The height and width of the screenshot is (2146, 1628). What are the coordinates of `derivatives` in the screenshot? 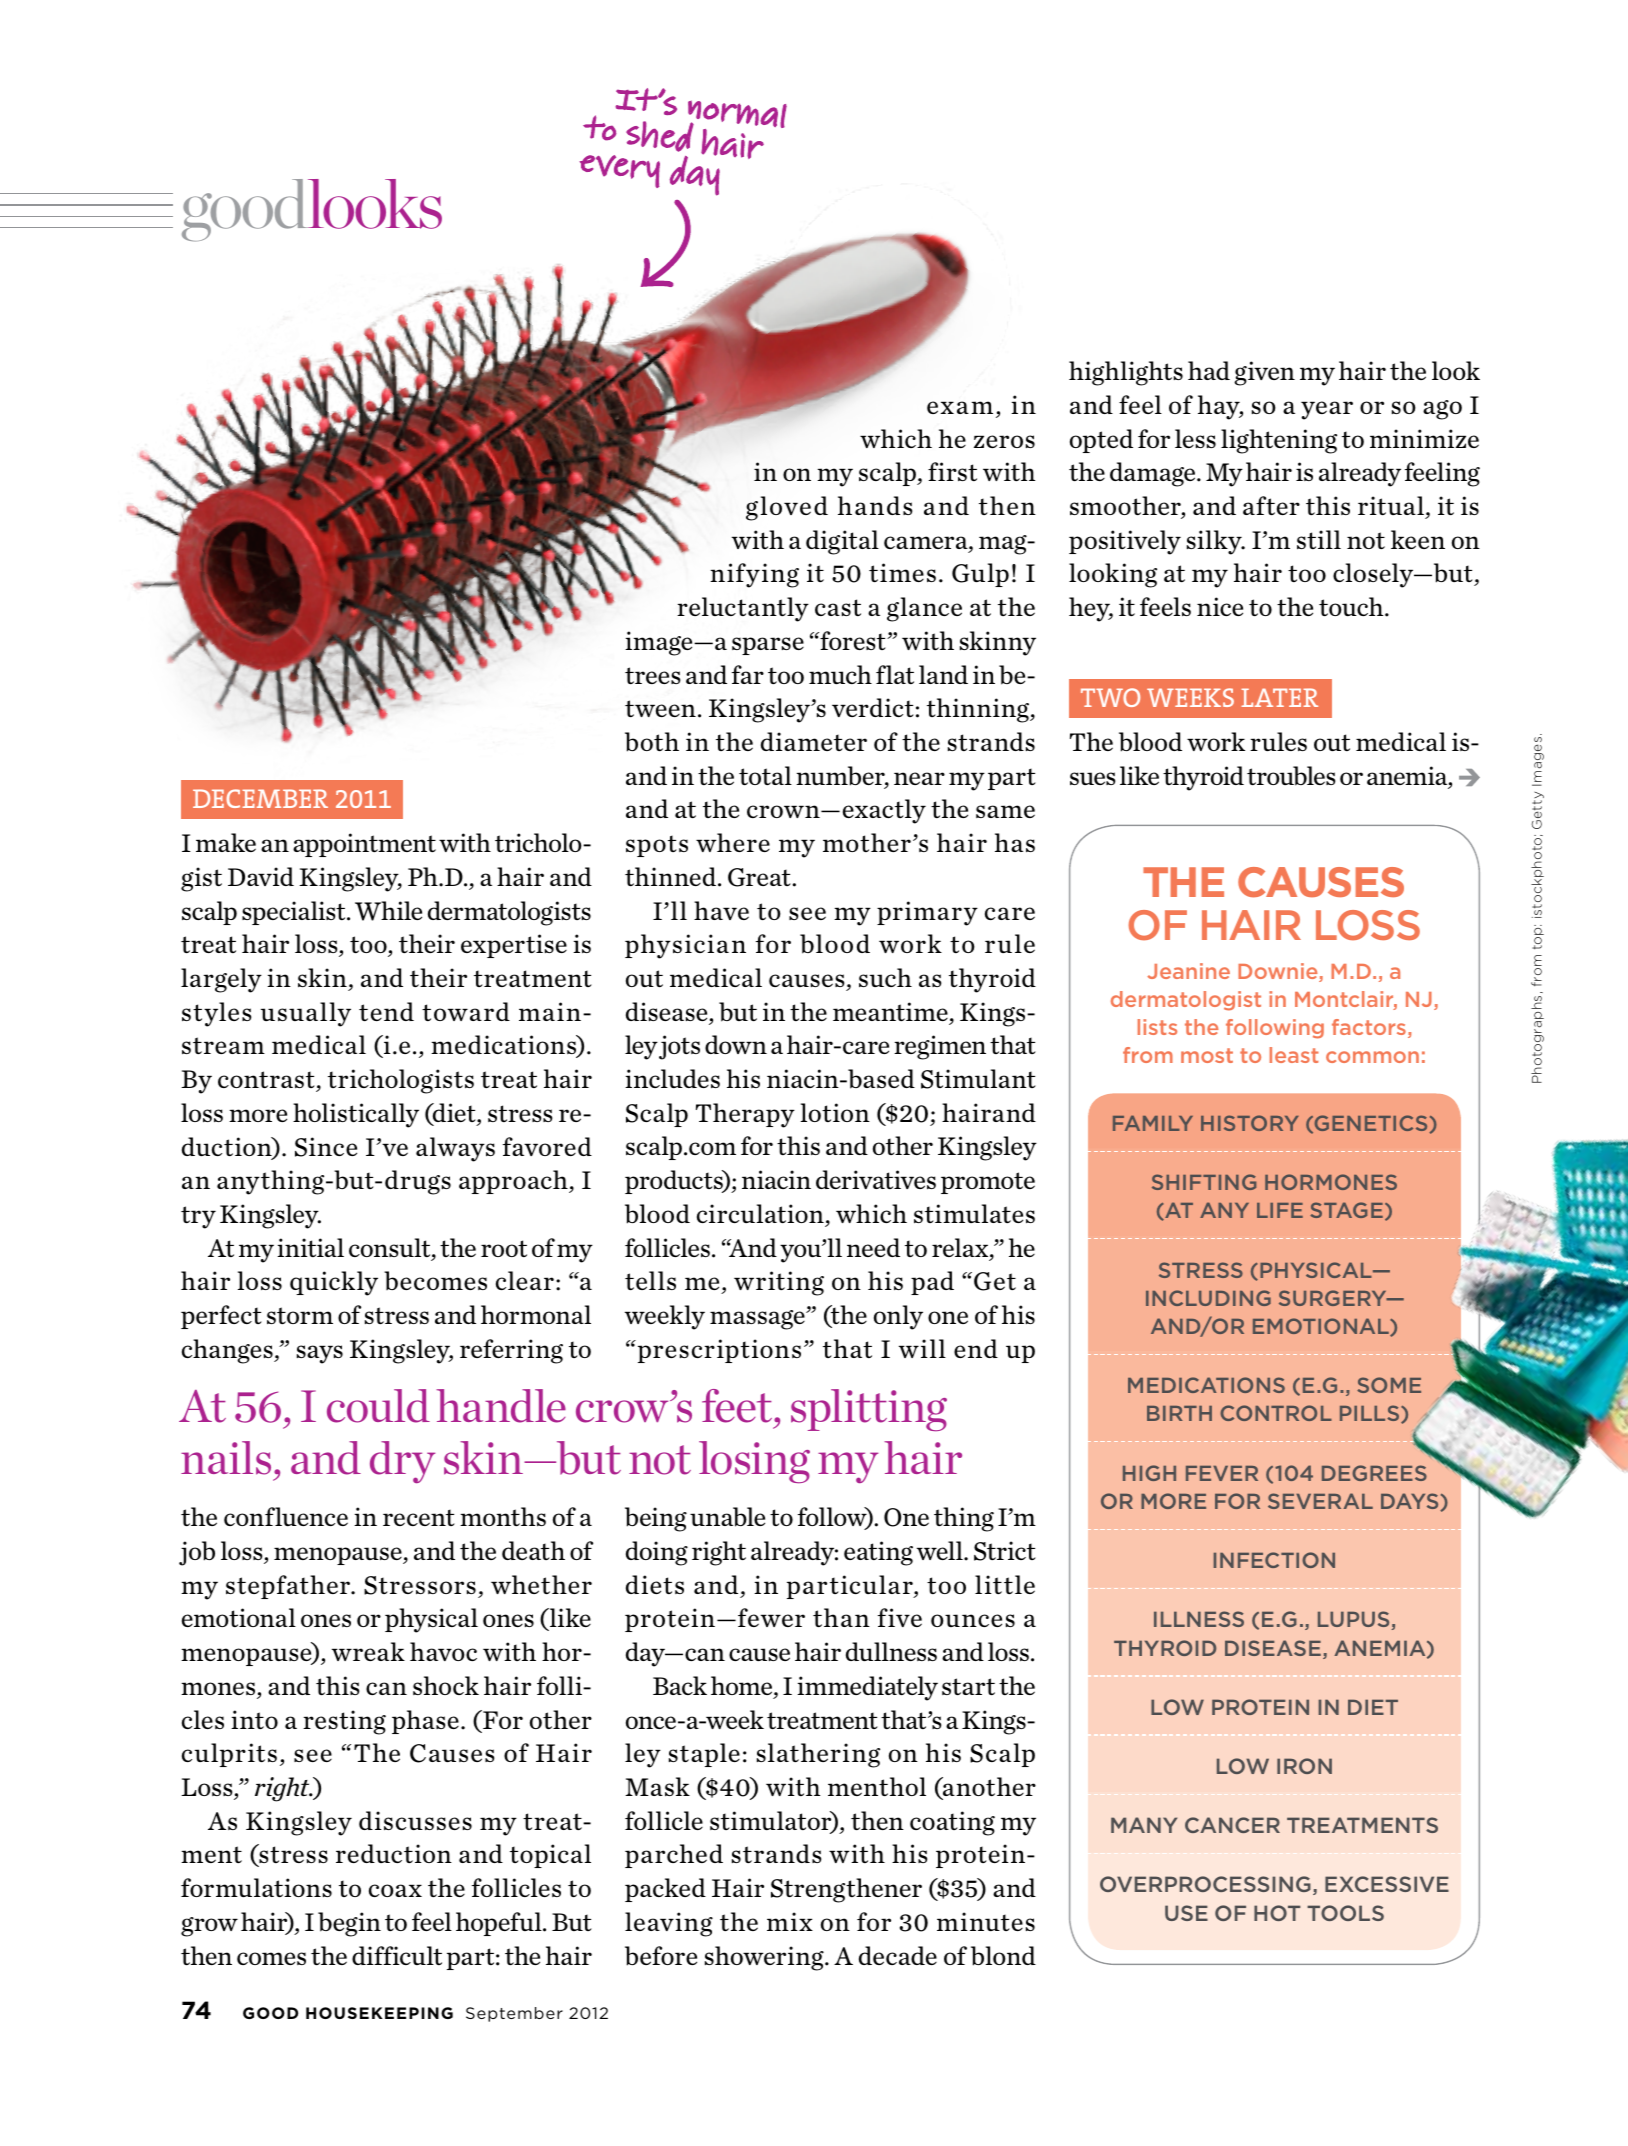 It's located at (876, 1179).
